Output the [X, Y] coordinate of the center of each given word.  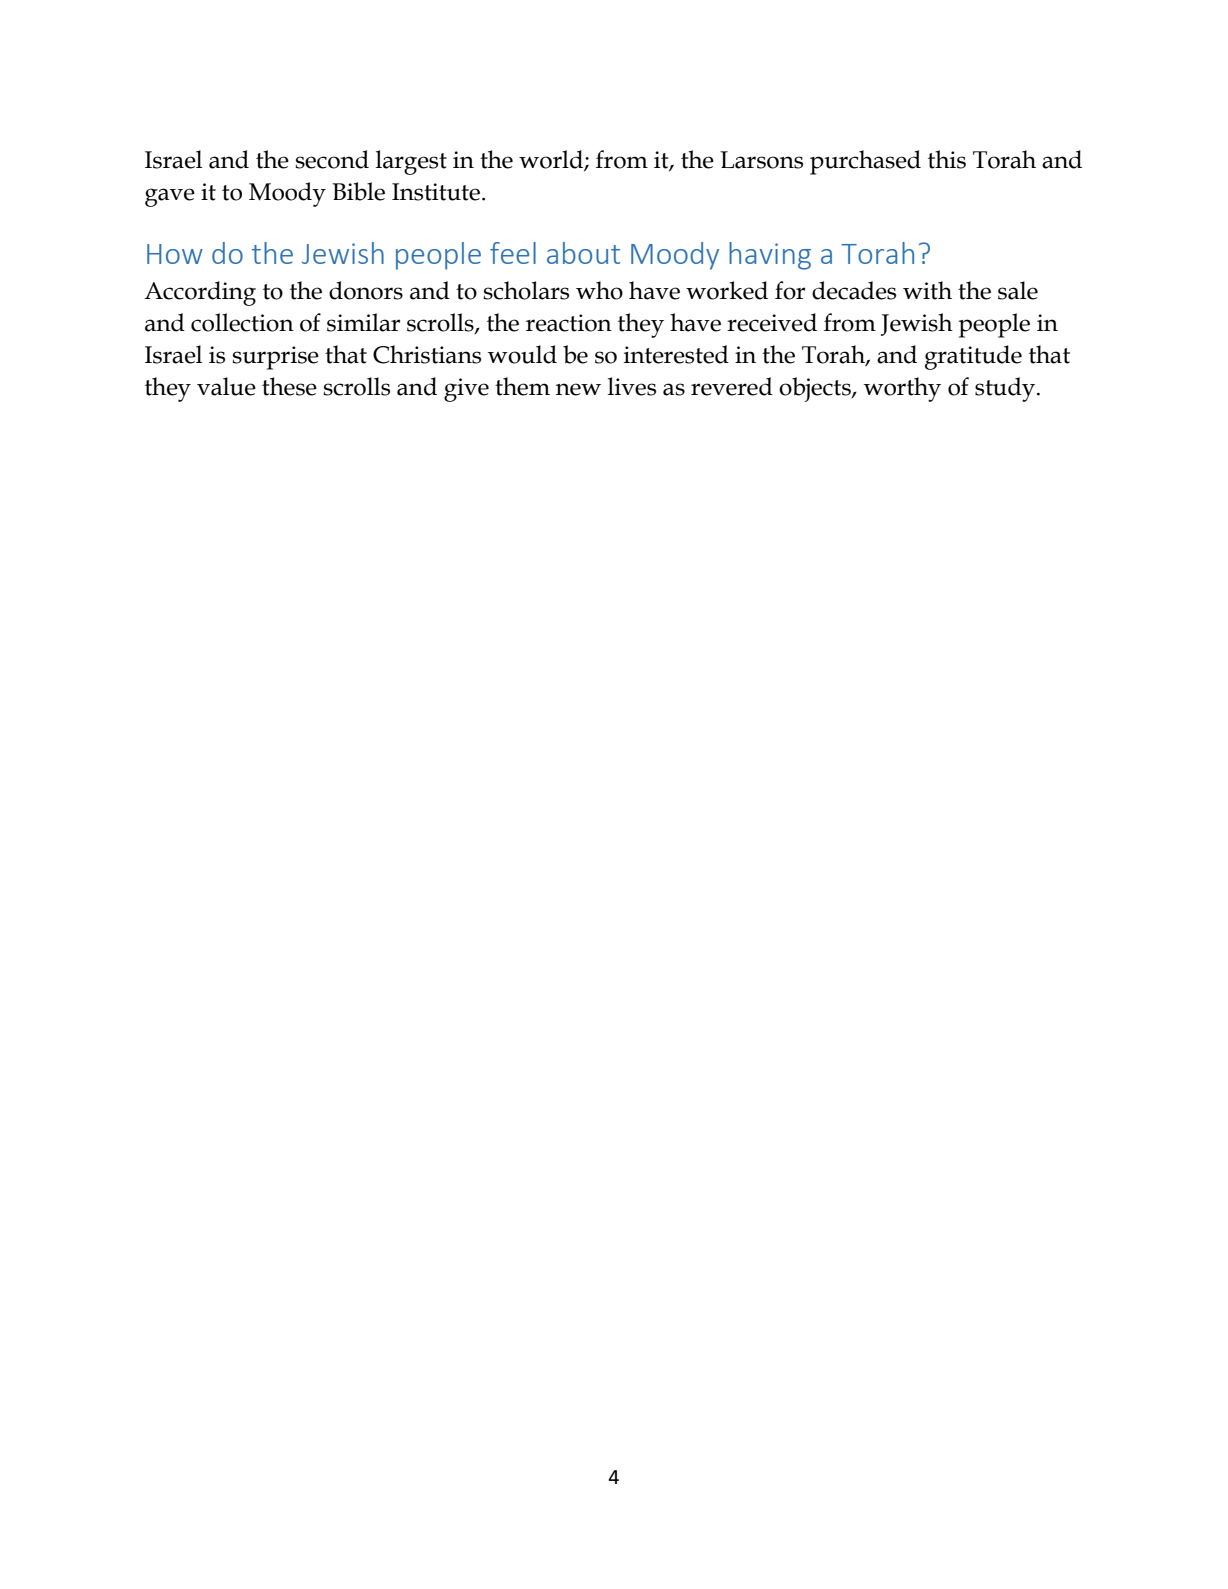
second [332, 159]
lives [632, 386]
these [289, 386]
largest [411, 162]
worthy [902, 389]
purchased [865, 162]
